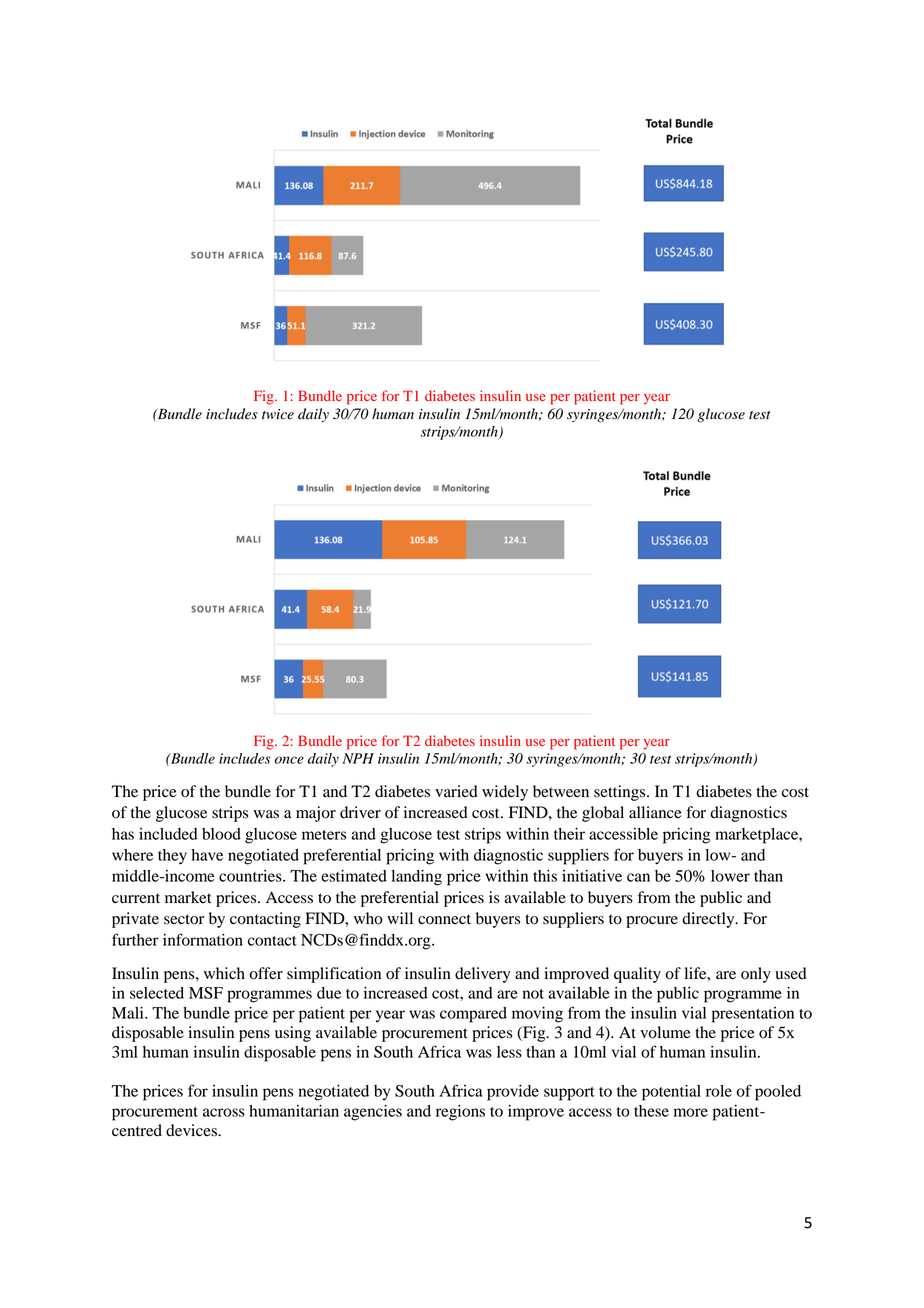  Describe the element at coordinates (358, 758) in the document. I see `NPH` at that location.
